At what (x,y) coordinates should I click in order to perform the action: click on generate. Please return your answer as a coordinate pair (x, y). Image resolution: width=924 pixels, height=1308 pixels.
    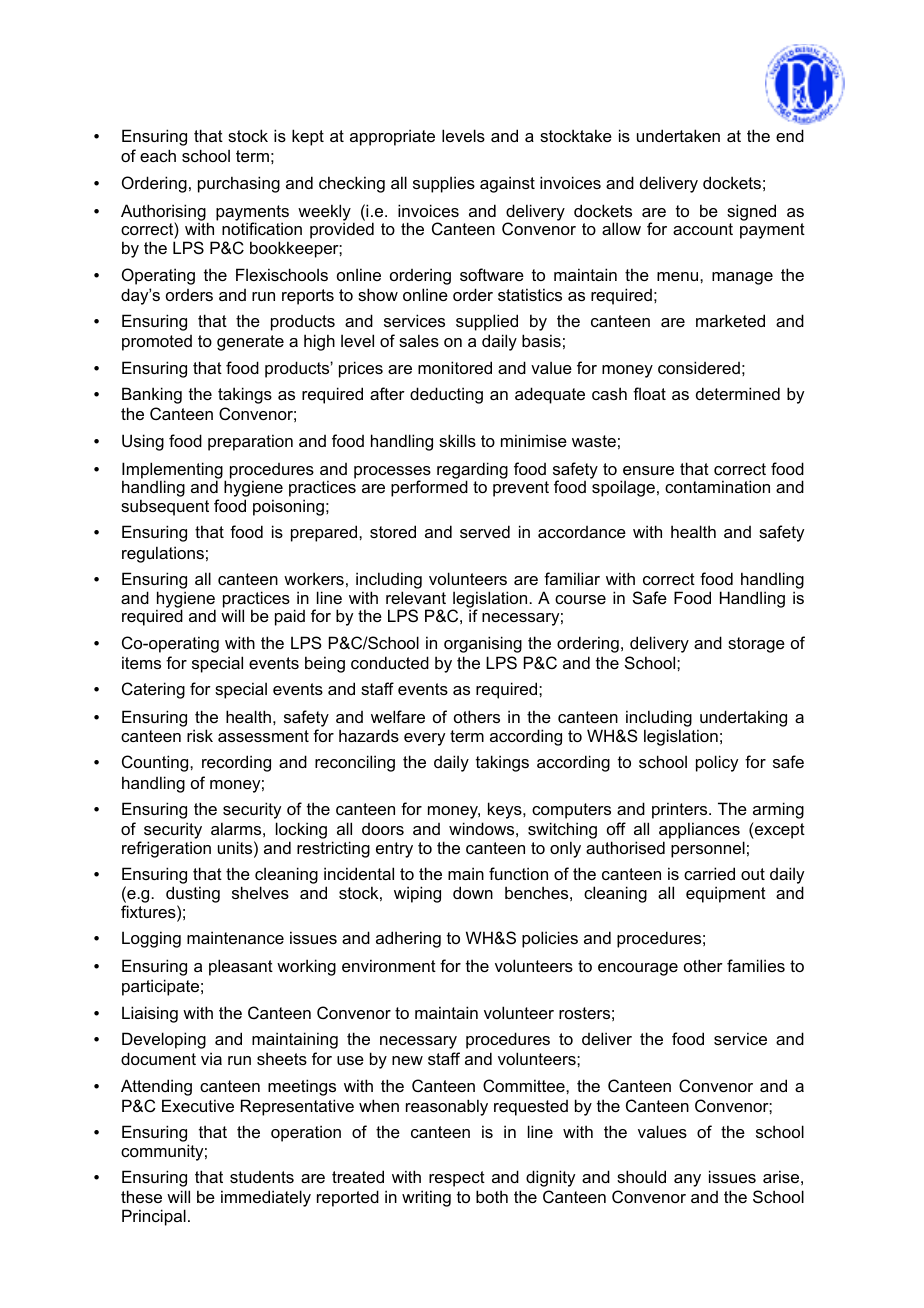
    Looking at the image, I should click on (250, 343).
